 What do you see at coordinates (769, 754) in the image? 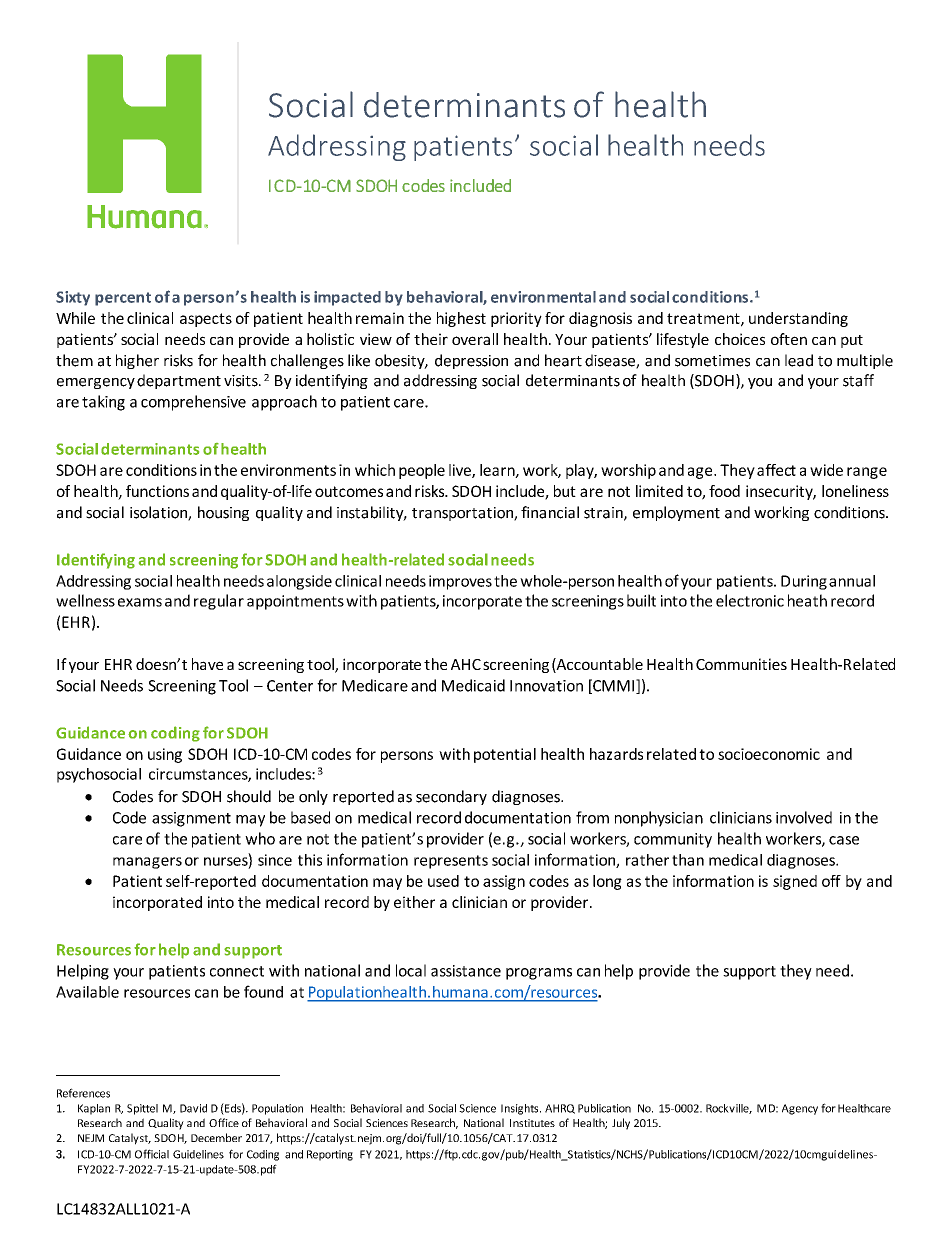
I see `socioeconomic` at bounding box center [769, 754].
